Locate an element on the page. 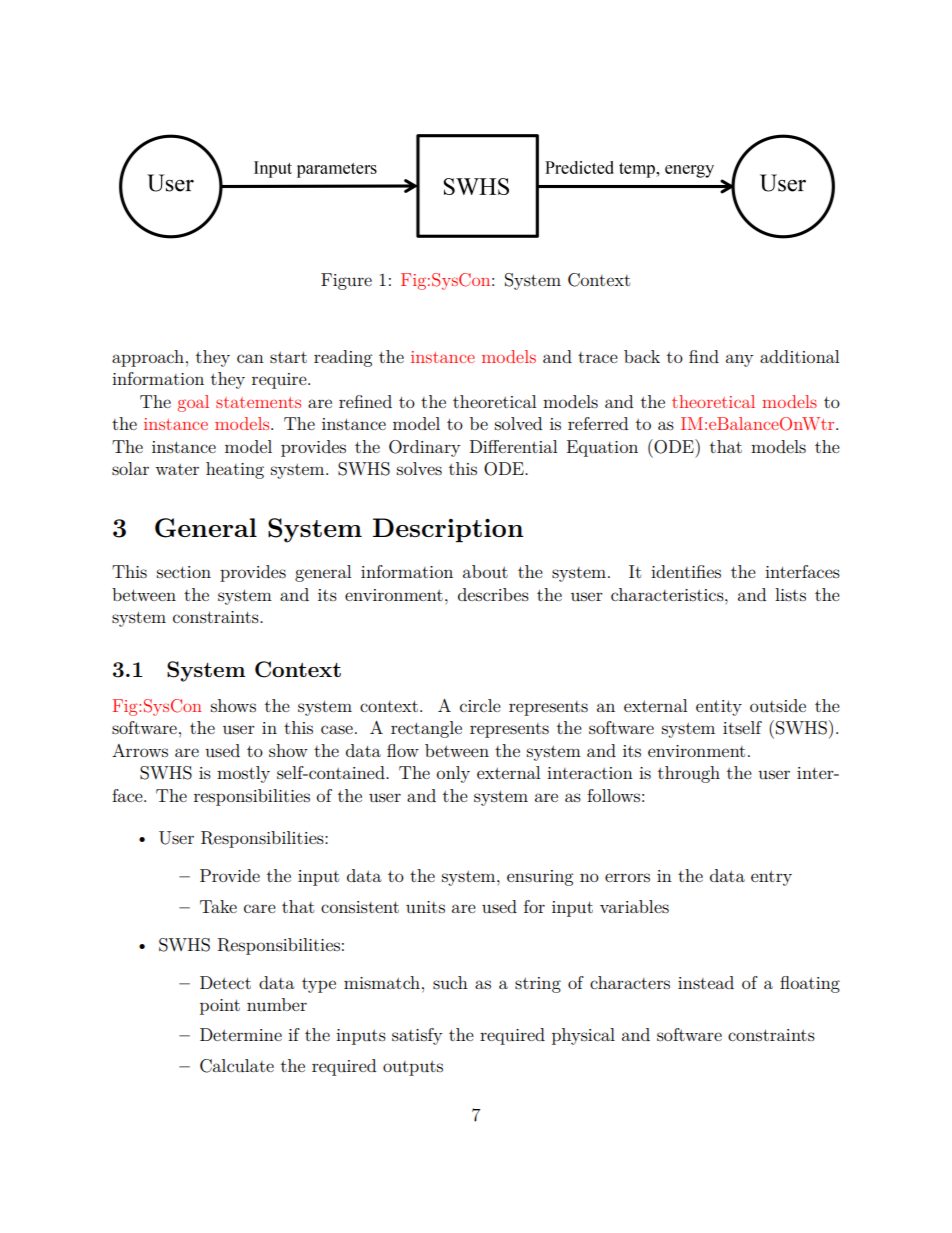 The image size is (952, 1233). Equation is located at coordinates (602, 448).
